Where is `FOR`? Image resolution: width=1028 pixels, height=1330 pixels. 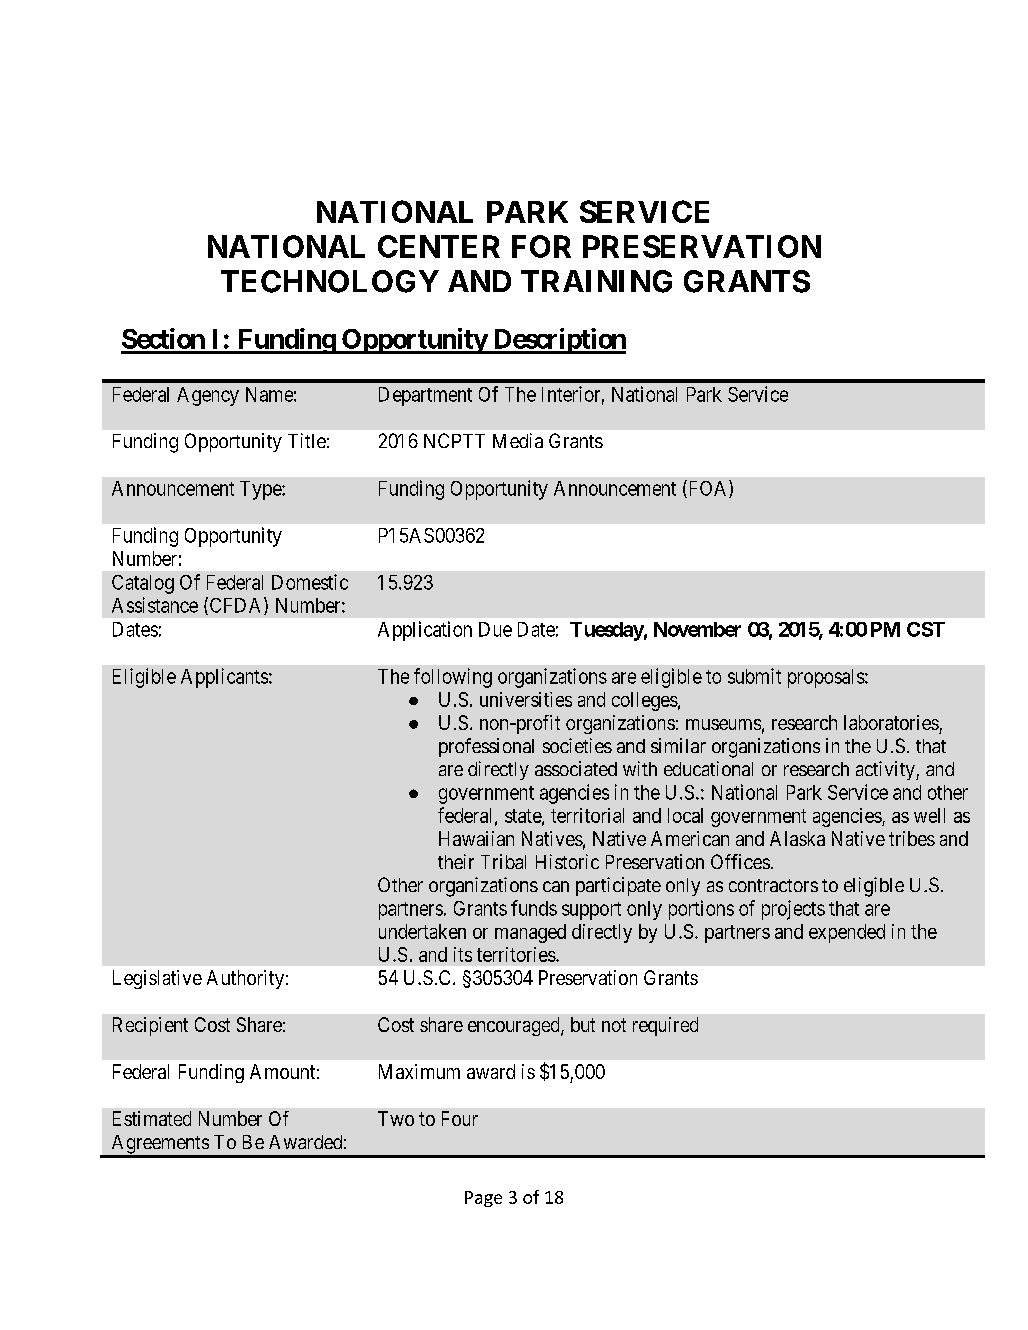
FOR is located at coordinates (541, 246).
